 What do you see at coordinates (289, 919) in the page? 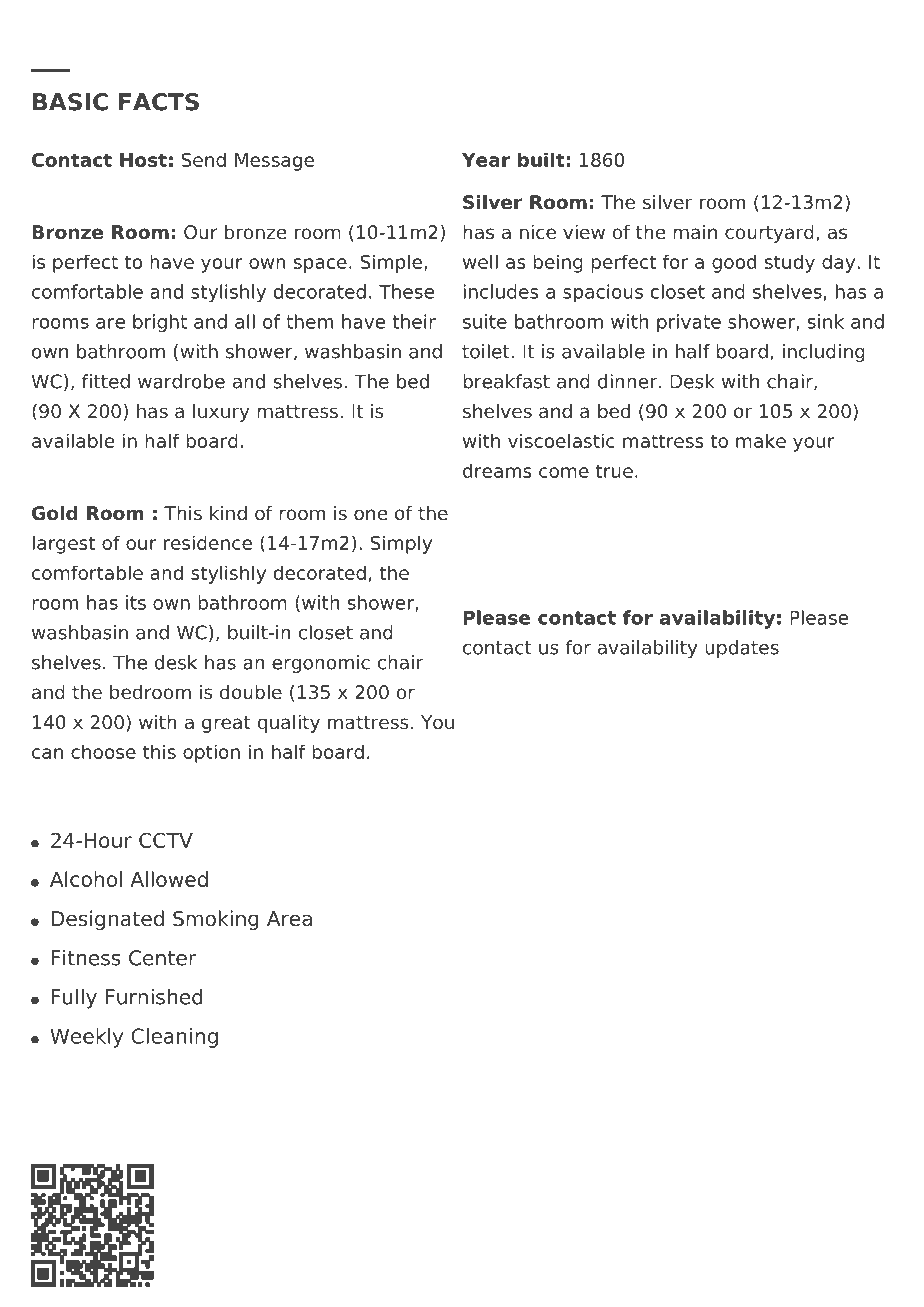
I see `Area` at bounding box center [289, 919].
